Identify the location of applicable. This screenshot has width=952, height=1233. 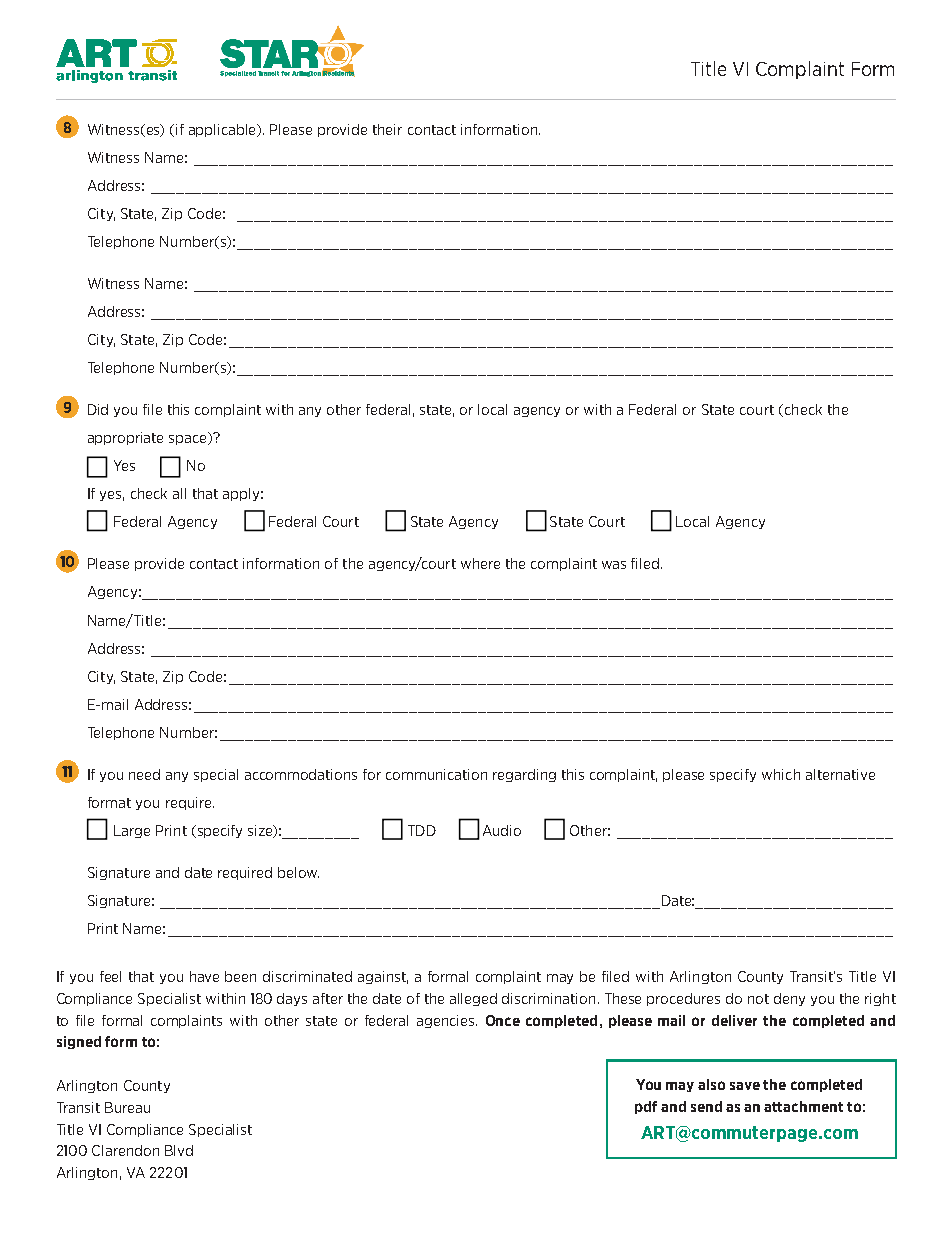
(224, 130).
